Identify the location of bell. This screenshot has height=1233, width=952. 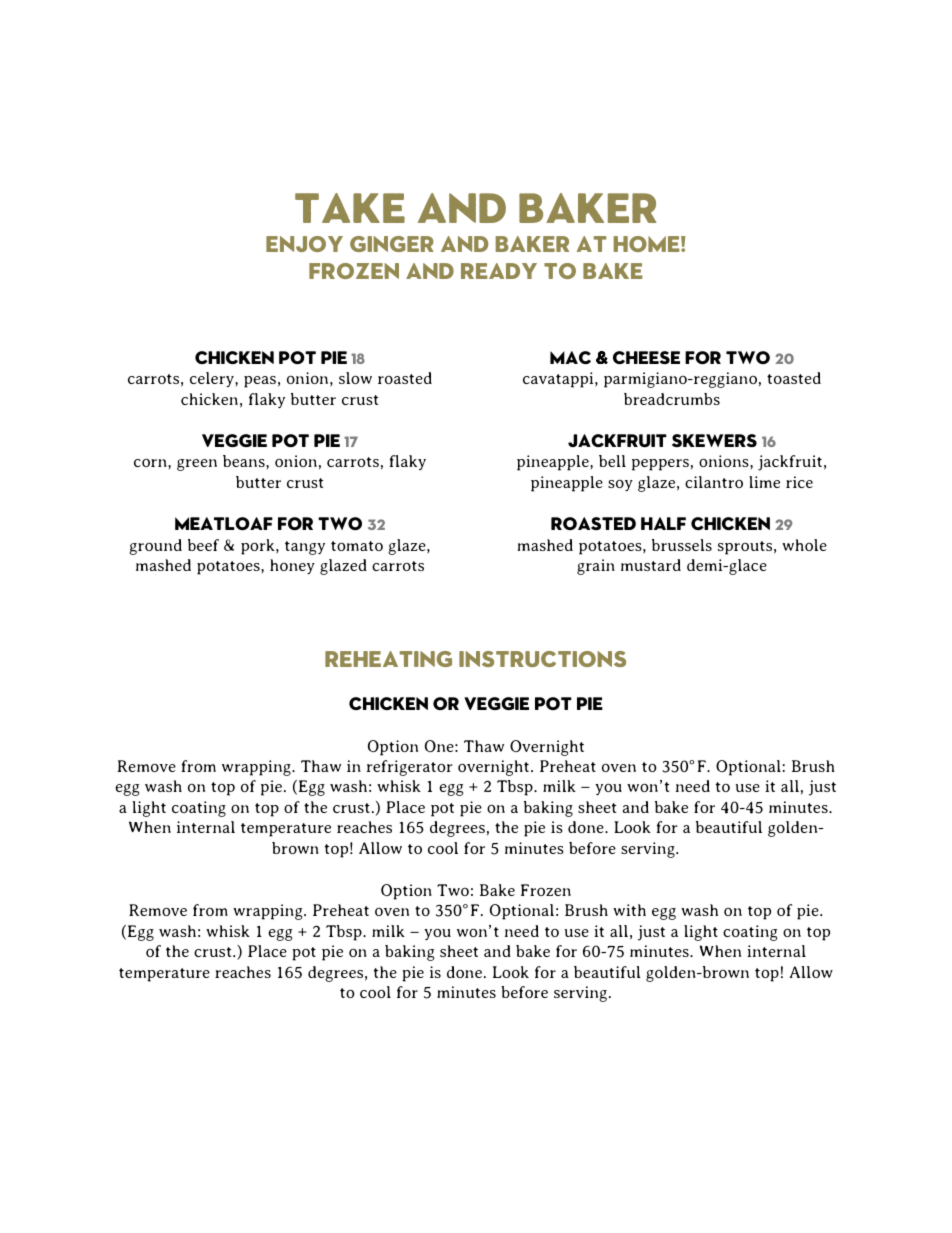
(612, 461).
